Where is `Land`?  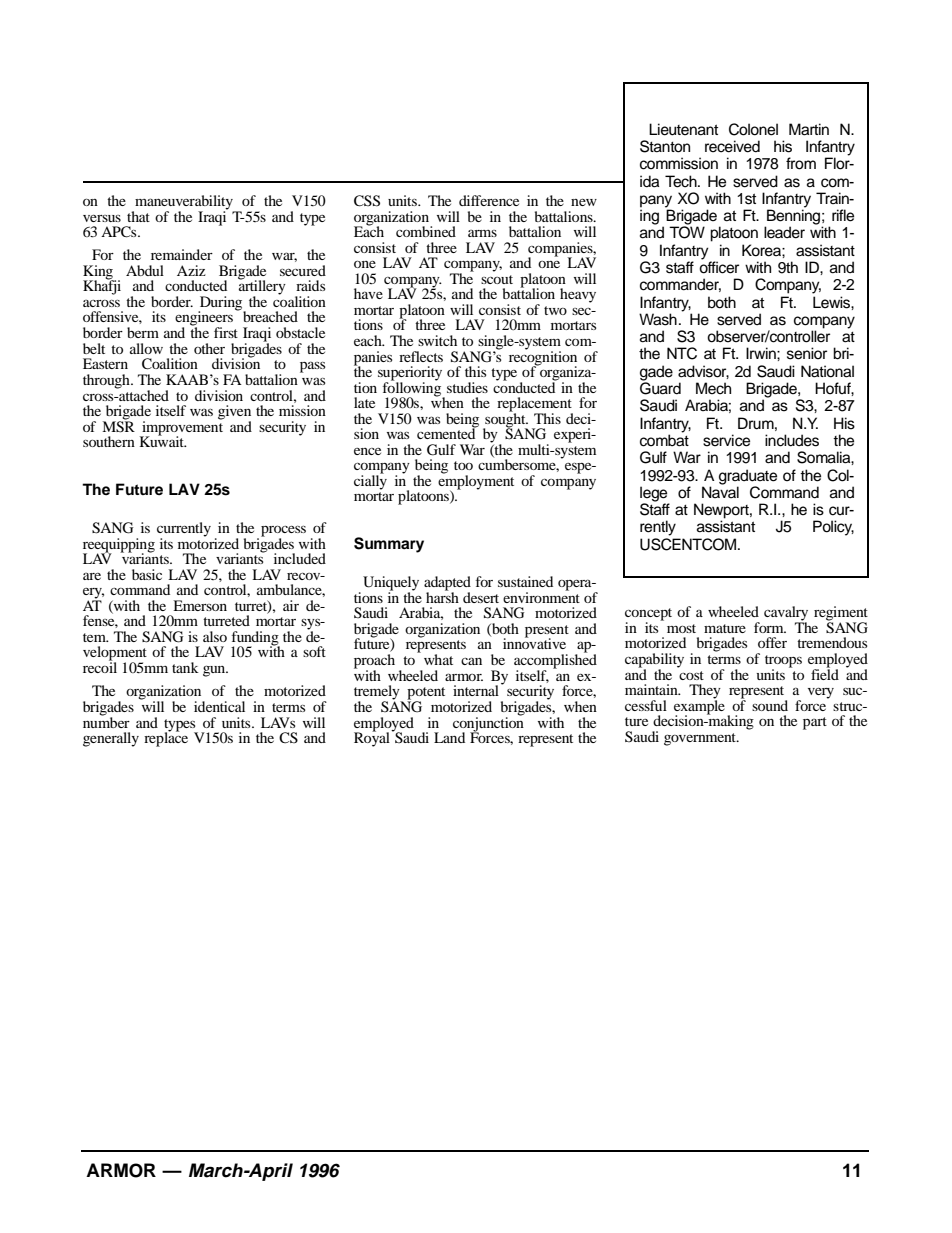 Land is located at coordinates (449, 737).
